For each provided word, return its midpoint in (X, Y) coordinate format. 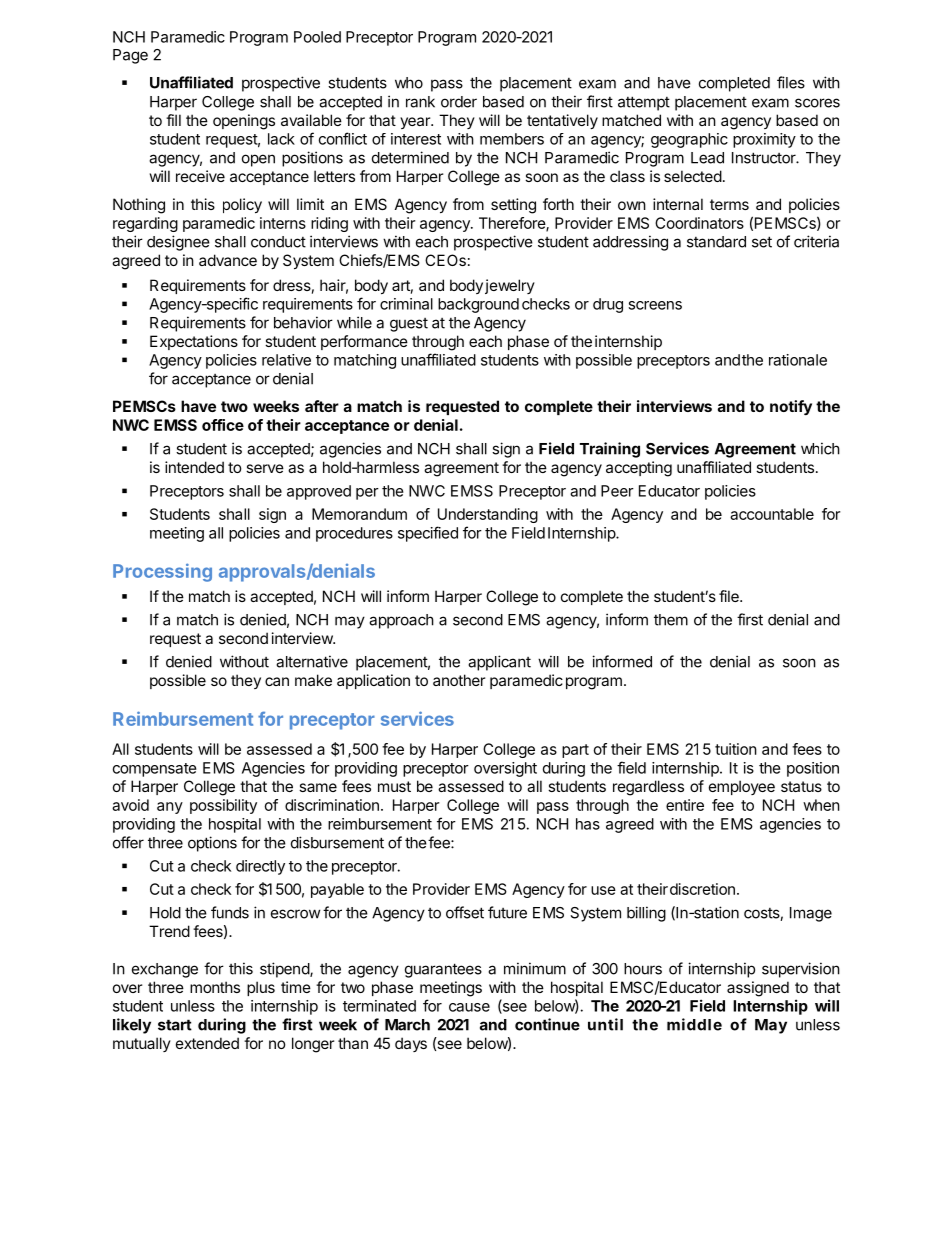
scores (817, 103)
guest (409, 325)
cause (469, 1007)
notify (791, 407)
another (459, 680)
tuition (736, 749)
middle (694, 1024)
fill (173, 120)
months (215, 987)
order (459, 102)
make (313, 680)
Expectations (194, 342)
